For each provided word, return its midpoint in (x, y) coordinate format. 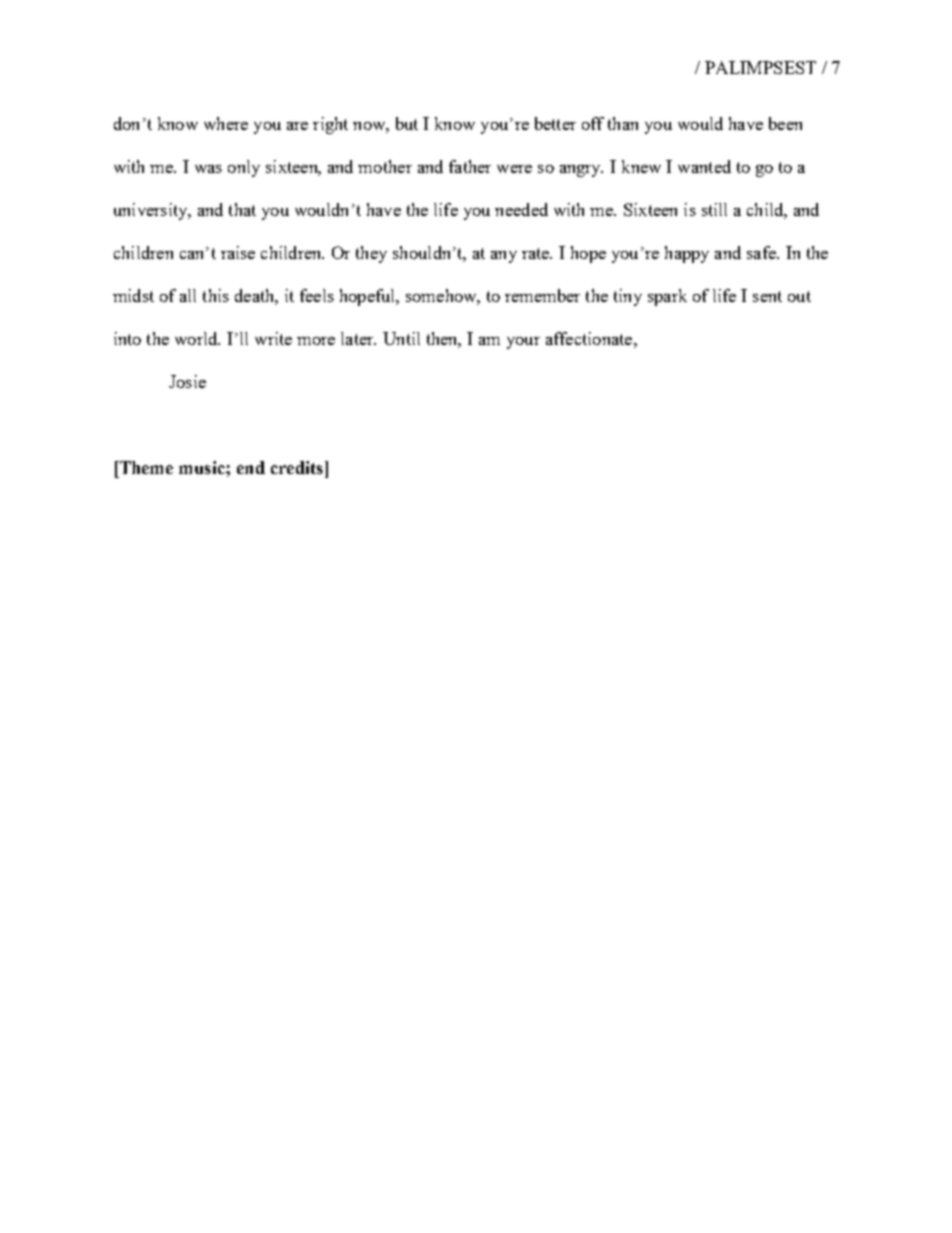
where (226, 123)
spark (667, 297)
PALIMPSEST (760, 67)
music (203, 467)
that (242, 209)
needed (521, 209)
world (197, 338)
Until (401, 338)
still (714, 209)
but (407, 123)
